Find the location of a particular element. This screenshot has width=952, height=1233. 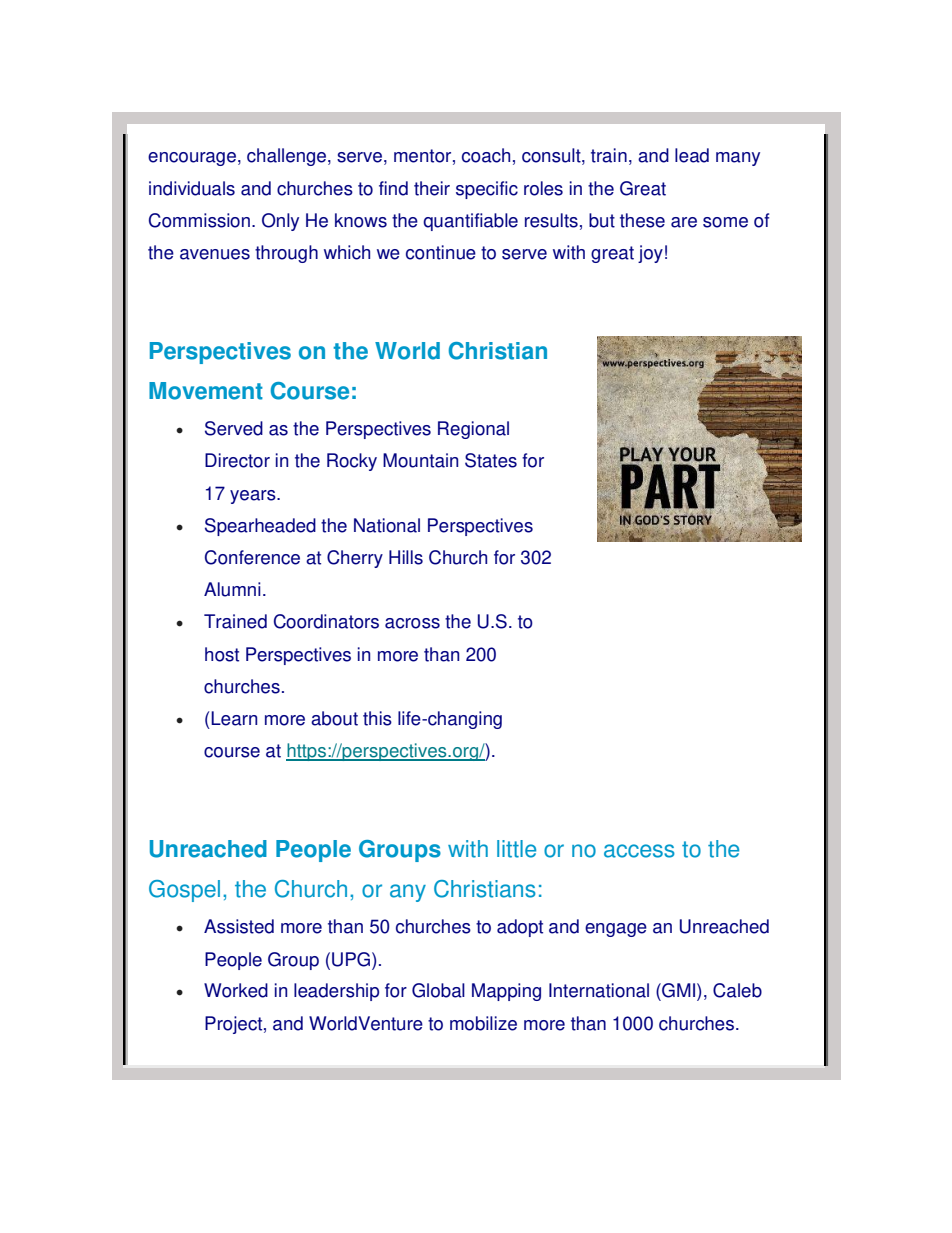

little is located at coordinates (516, 849).
